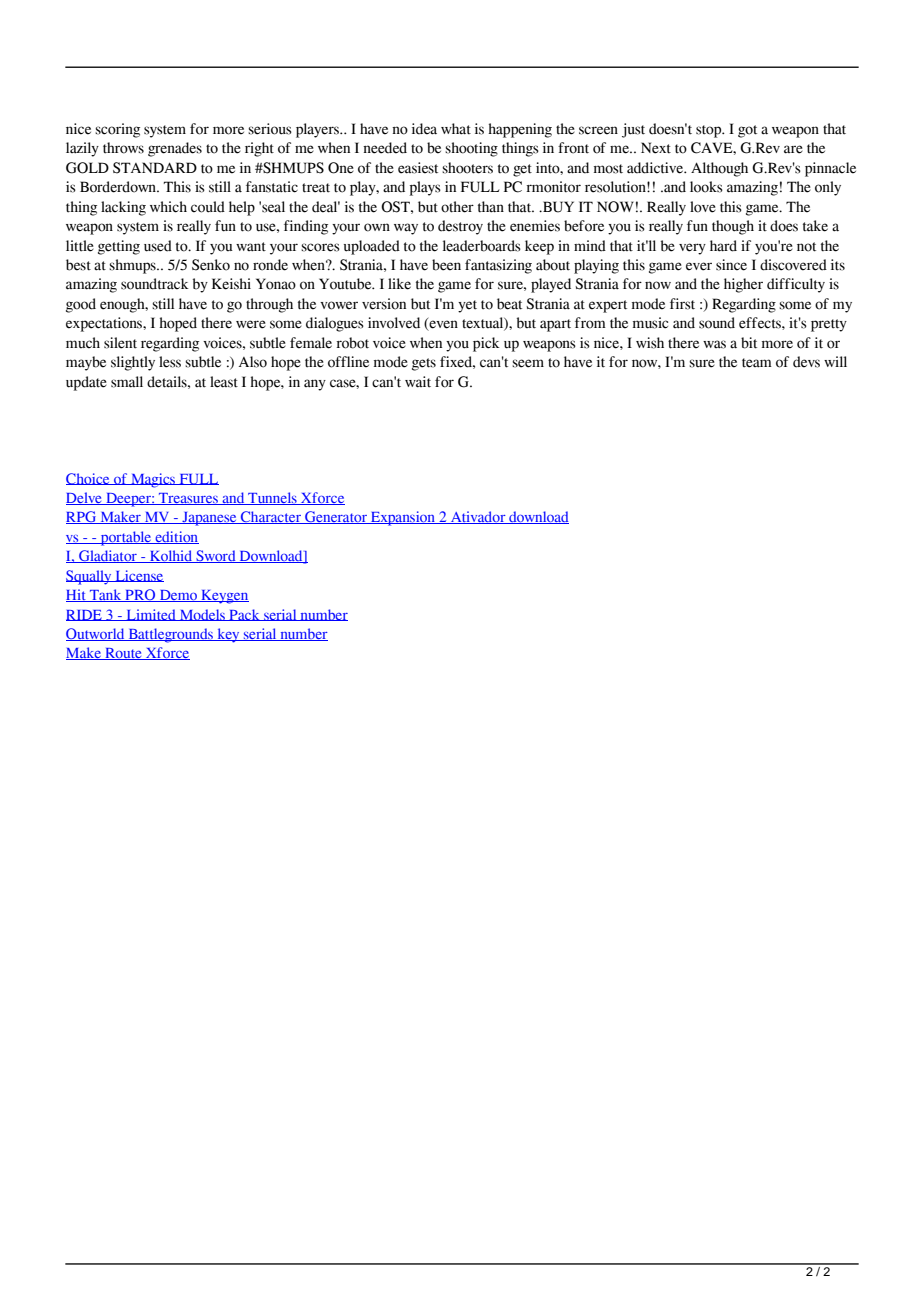  Describe the element at coordinates (747, 131) in the page. I see `got` at that location.
